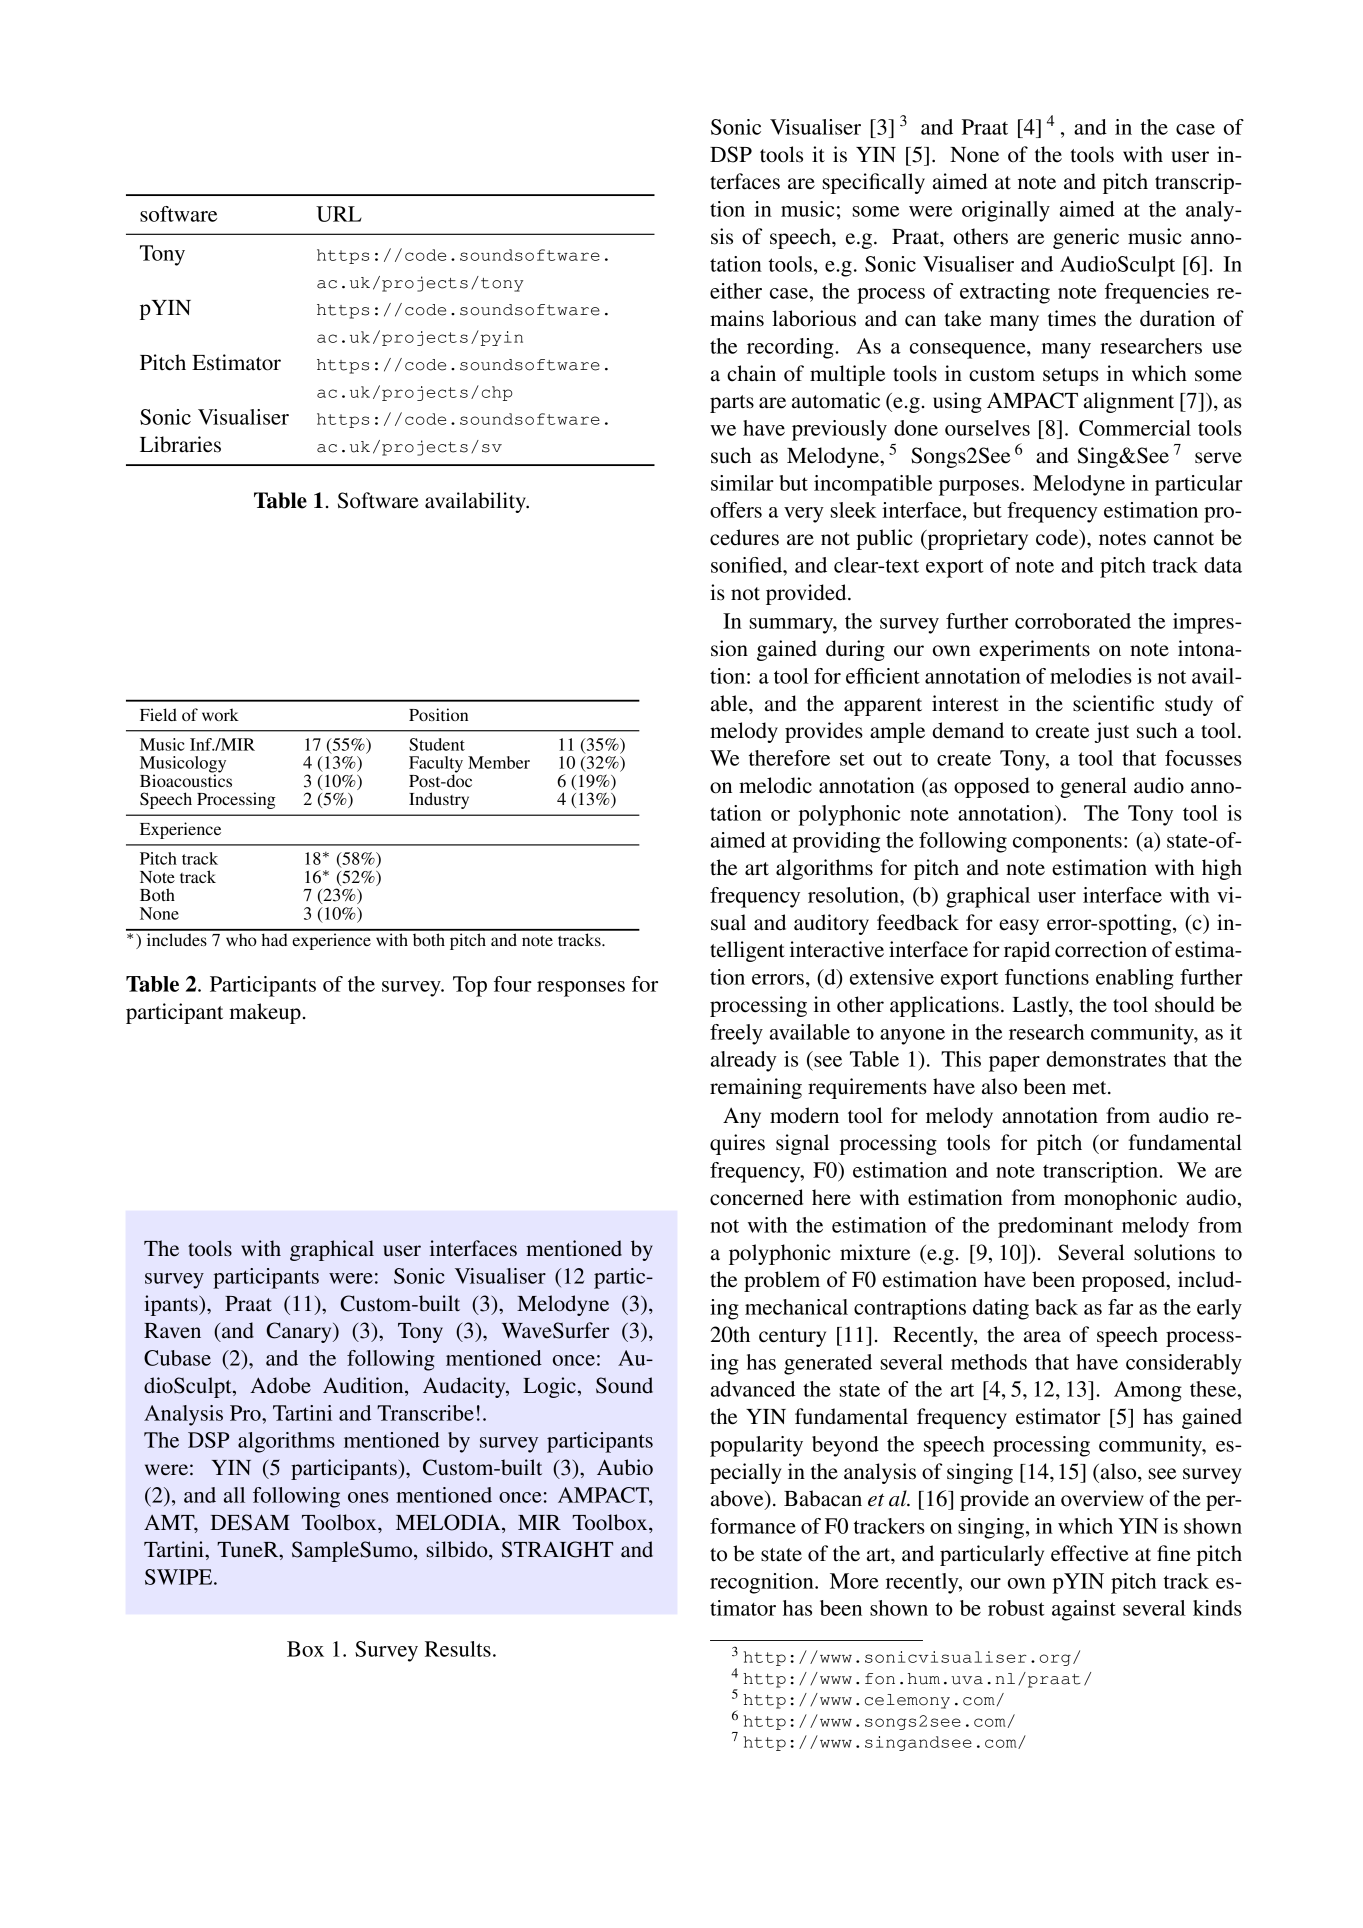 The image size is (1363, 1928). Describe the element at coordinates (1055, 1227) in the page. I see `predominant` at that location.
